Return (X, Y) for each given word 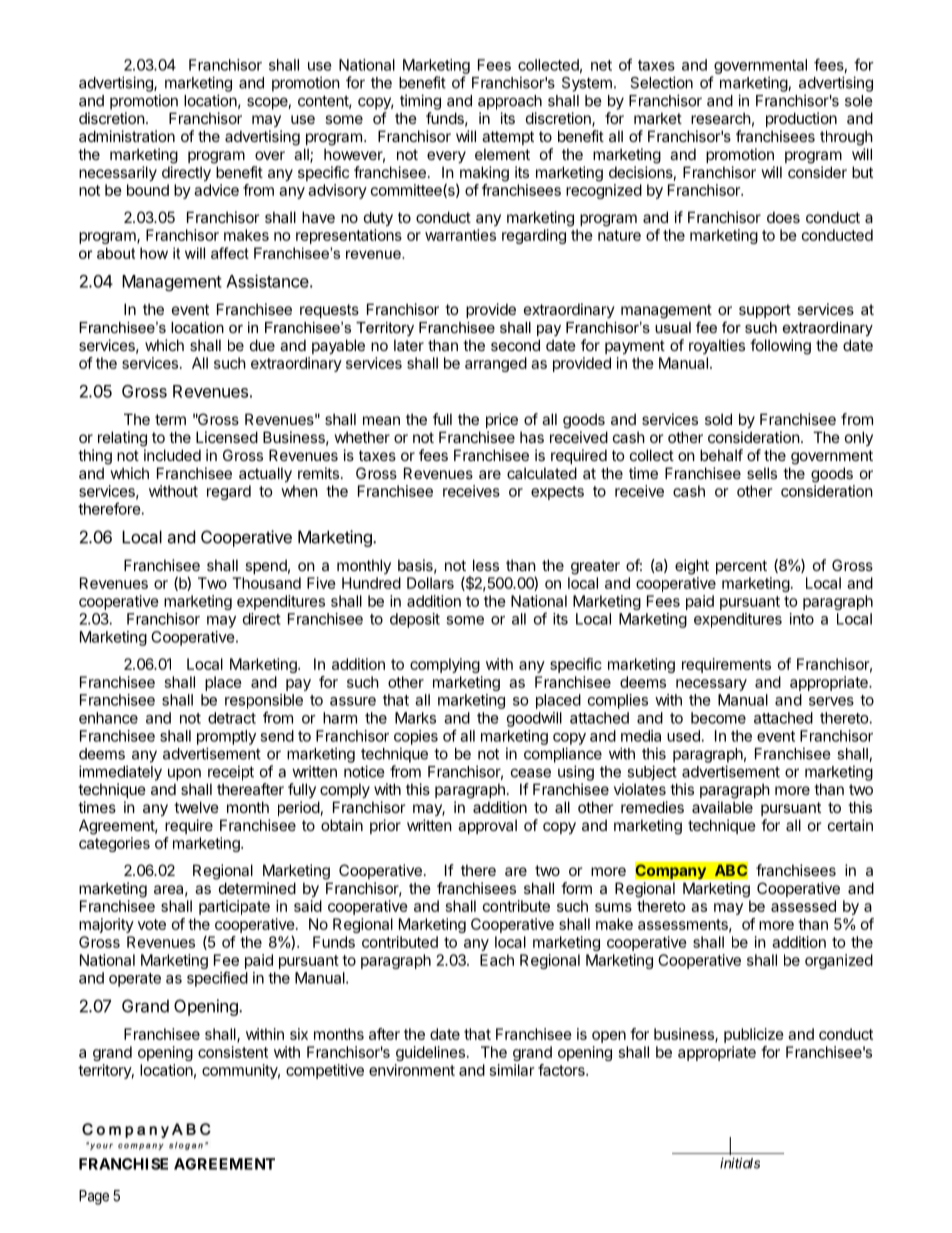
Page (94, 1197)
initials (740, 1163)
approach (510, 102)
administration (127, 136)
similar (512, 1070)
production (801, 119)
